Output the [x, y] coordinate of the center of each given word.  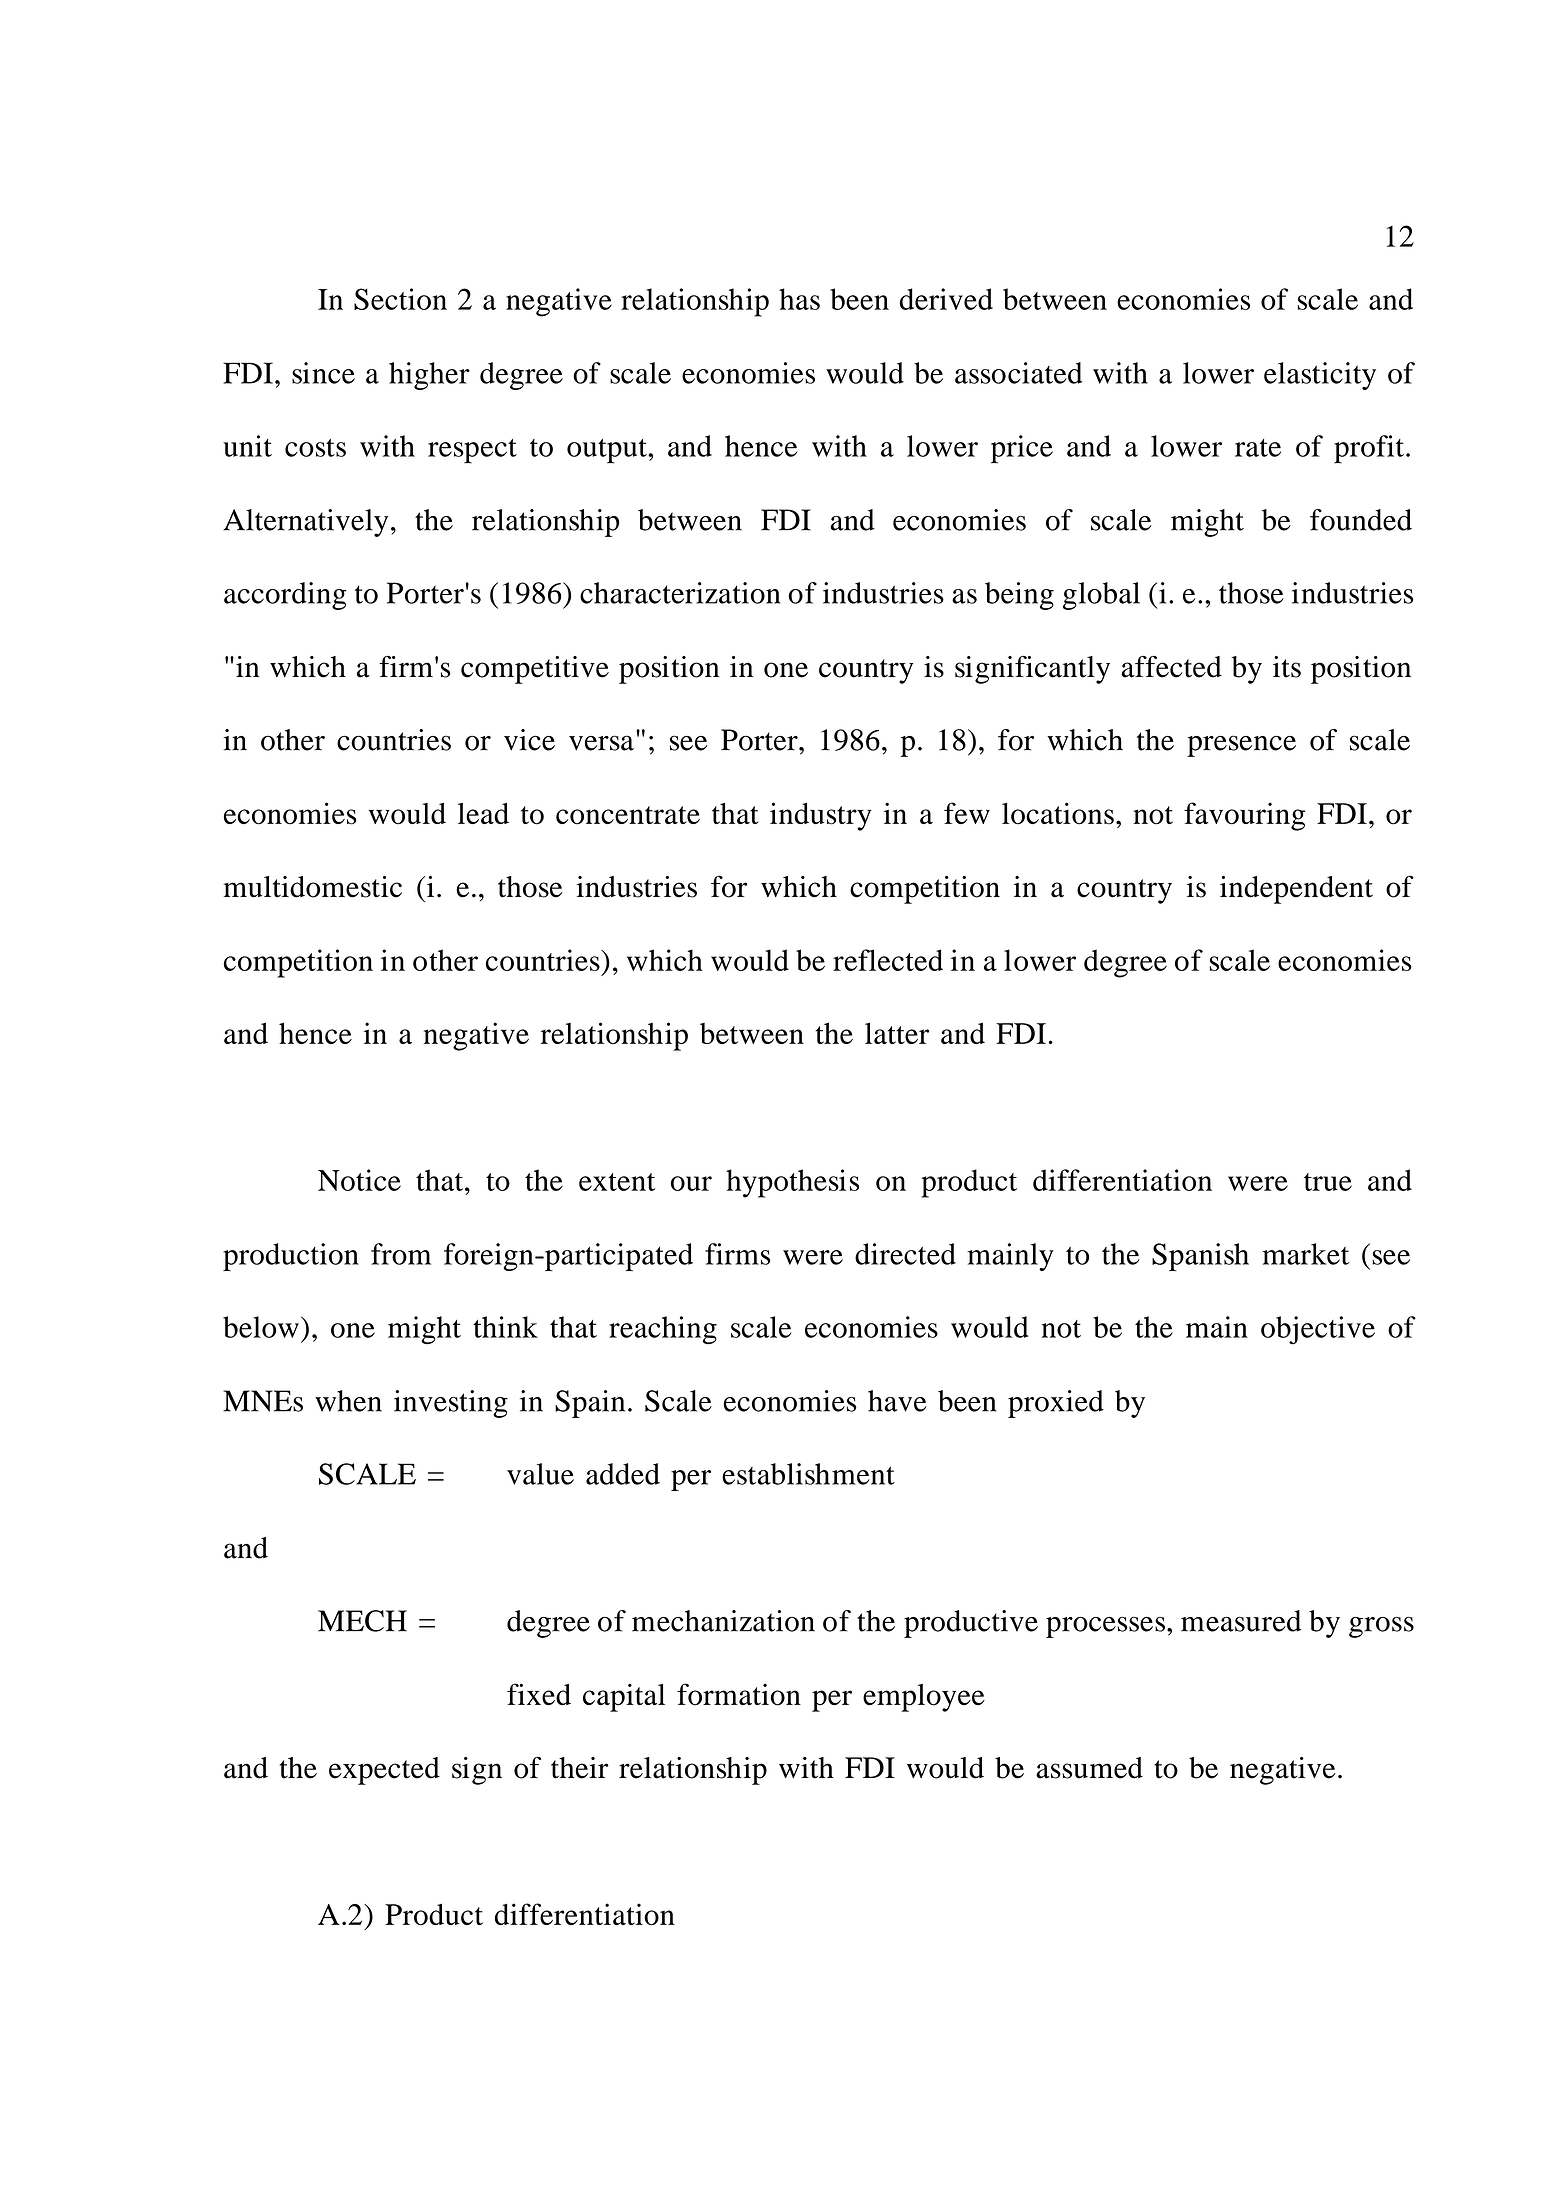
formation [739, 1694]
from [401, 1254]
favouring [1244, 816]
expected [384, 1771]
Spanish [1200, 1257]
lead [483, 813]
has [799, 299]
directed [905, 1254]
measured [1241, 1621]
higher [429, 376]
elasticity [1320, 376]
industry [821, 816]
